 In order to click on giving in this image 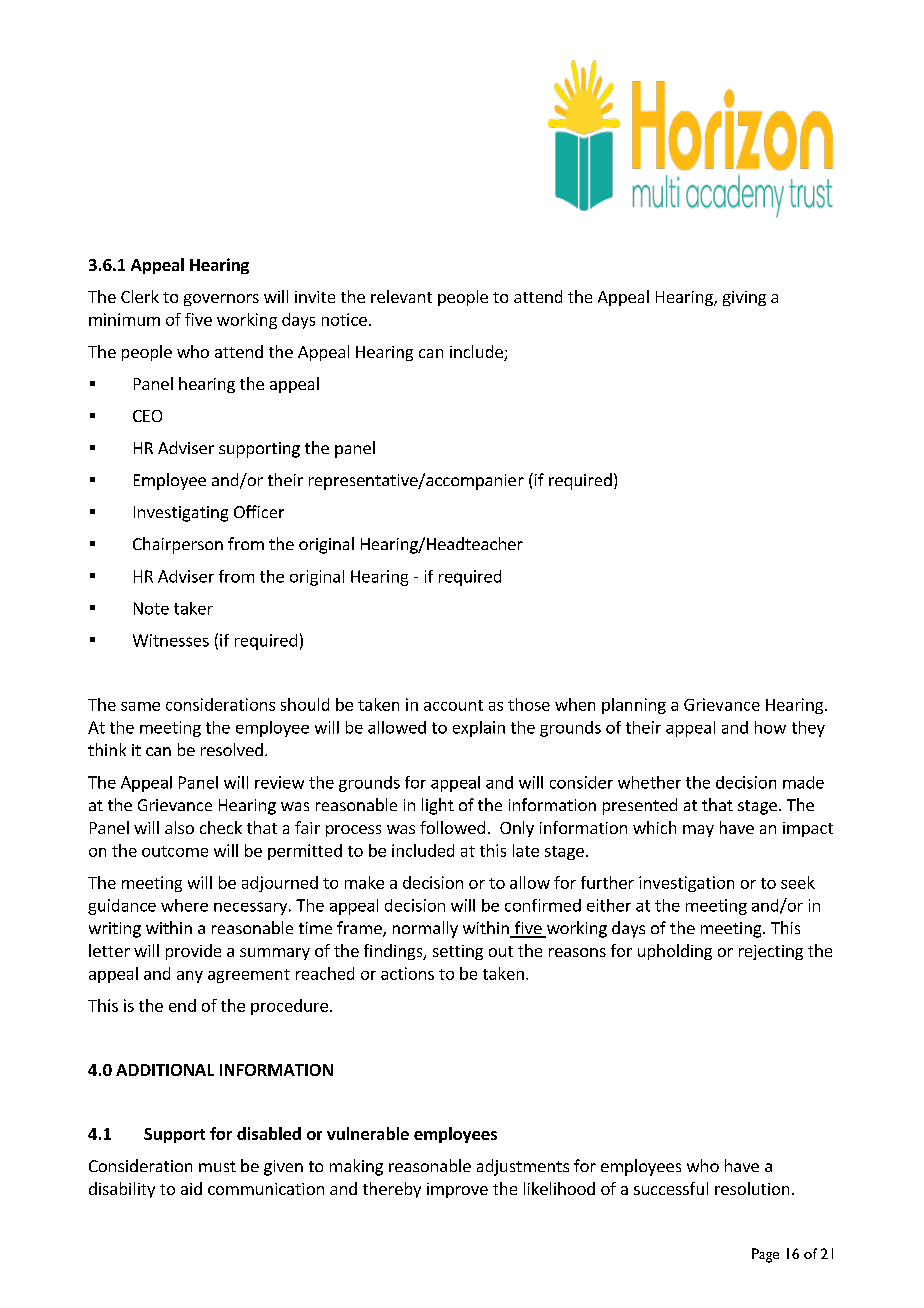, I will do `click(744, 298)`.
